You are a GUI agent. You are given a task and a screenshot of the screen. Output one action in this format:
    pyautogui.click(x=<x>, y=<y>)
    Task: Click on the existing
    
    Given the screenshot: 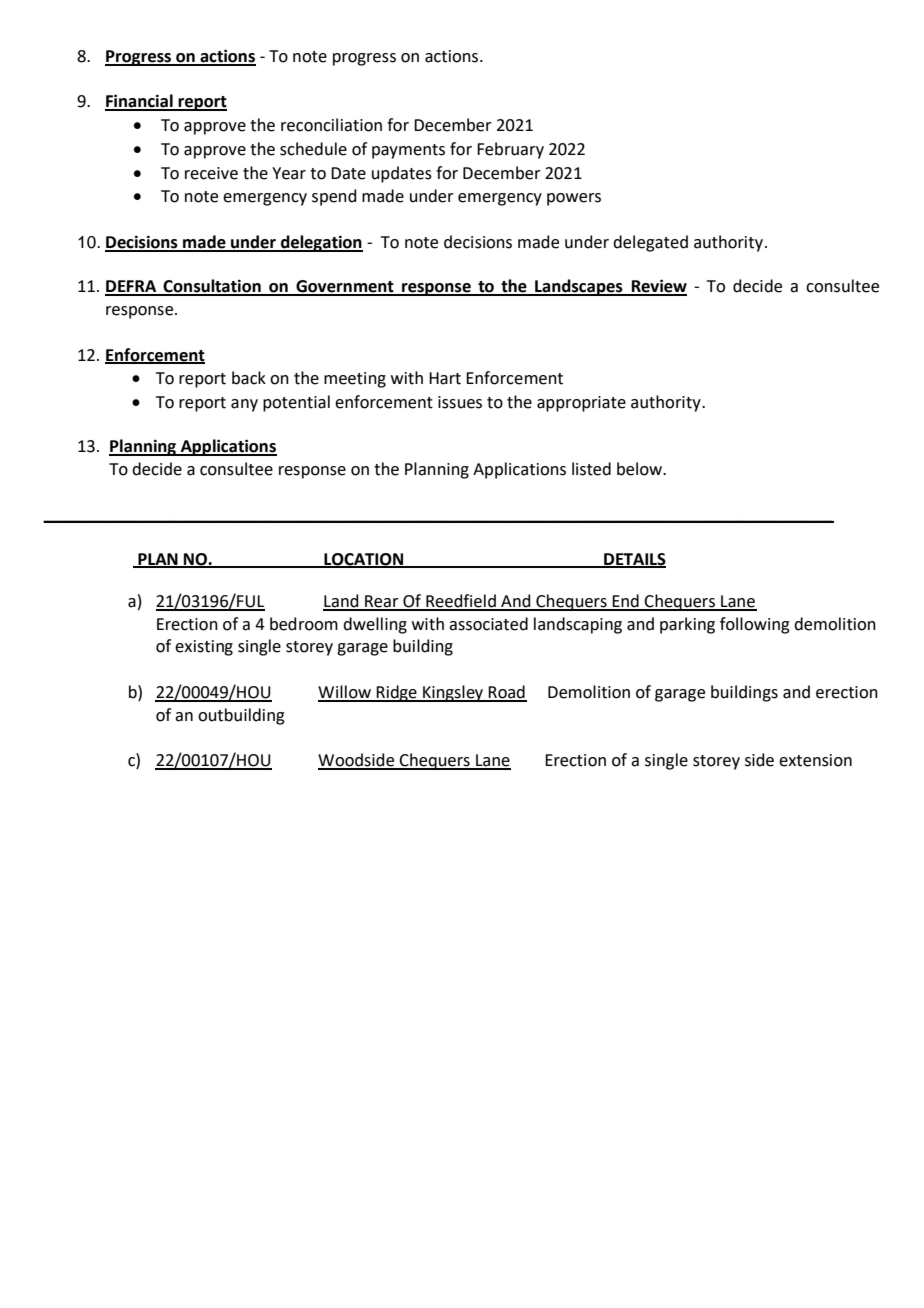 What is the action you would take?
    pyautogui.click(x=204, y=648)
